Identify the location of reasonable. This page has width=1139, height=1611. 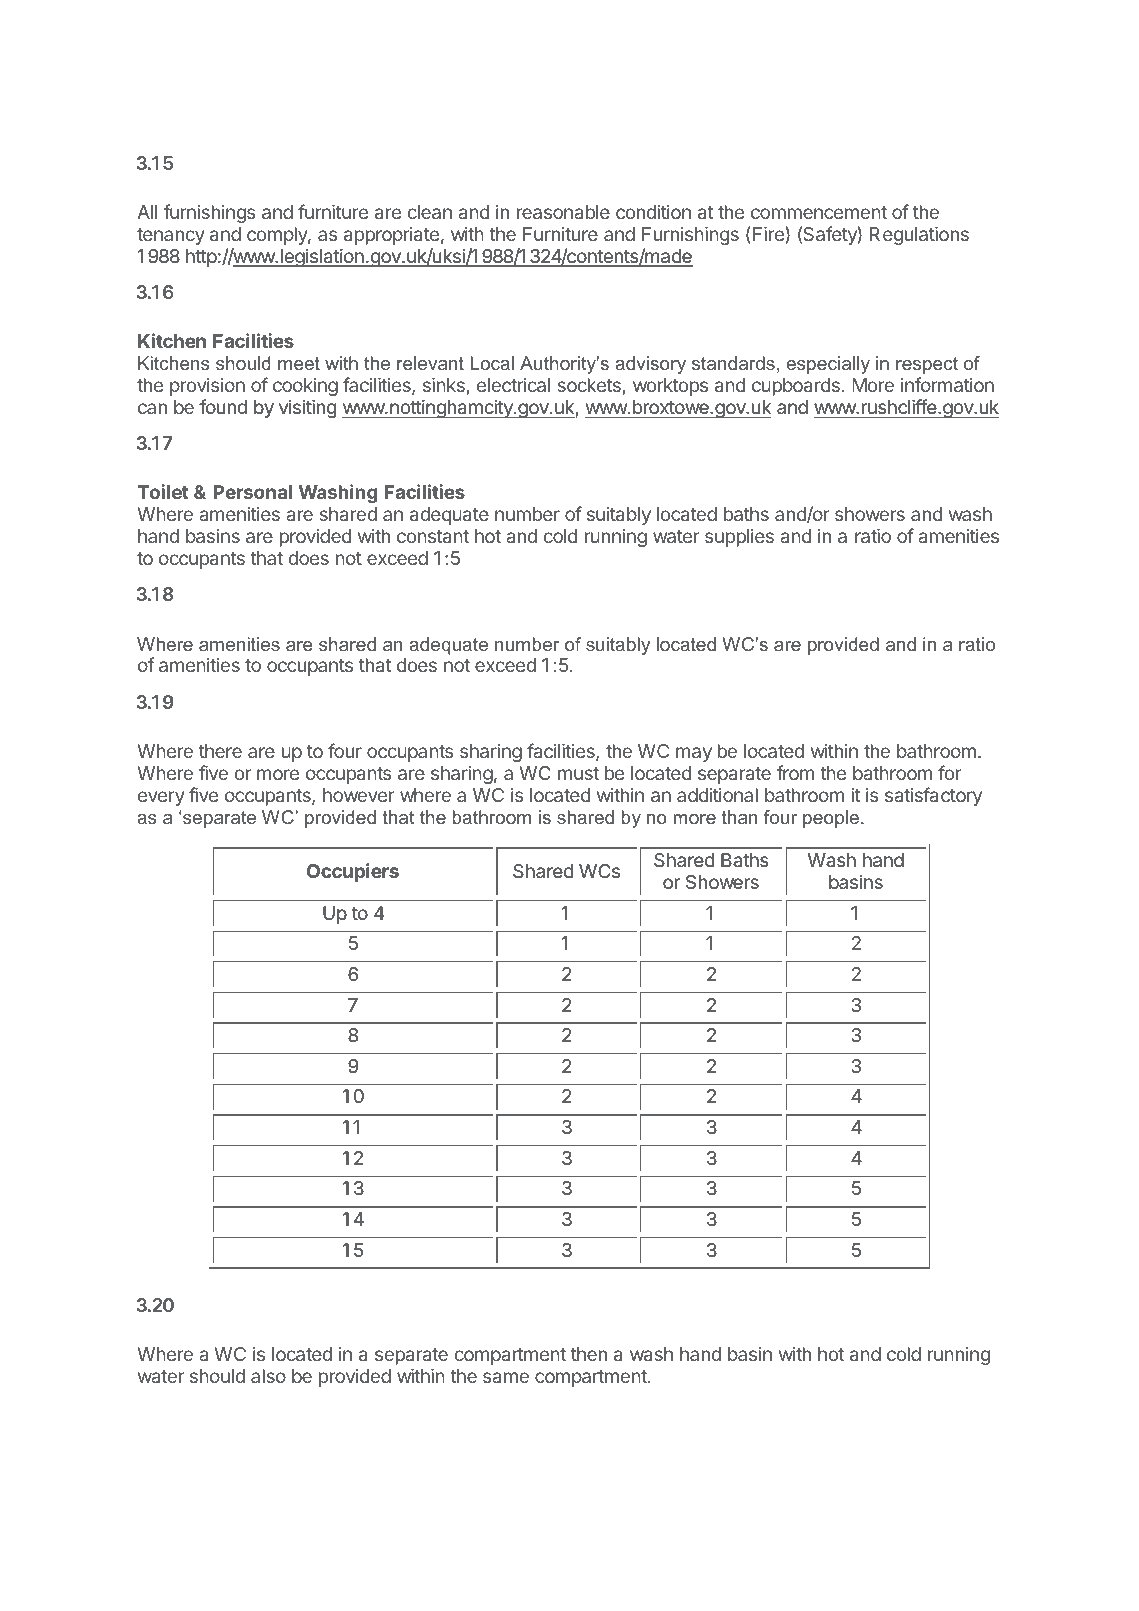
(563, 212).
